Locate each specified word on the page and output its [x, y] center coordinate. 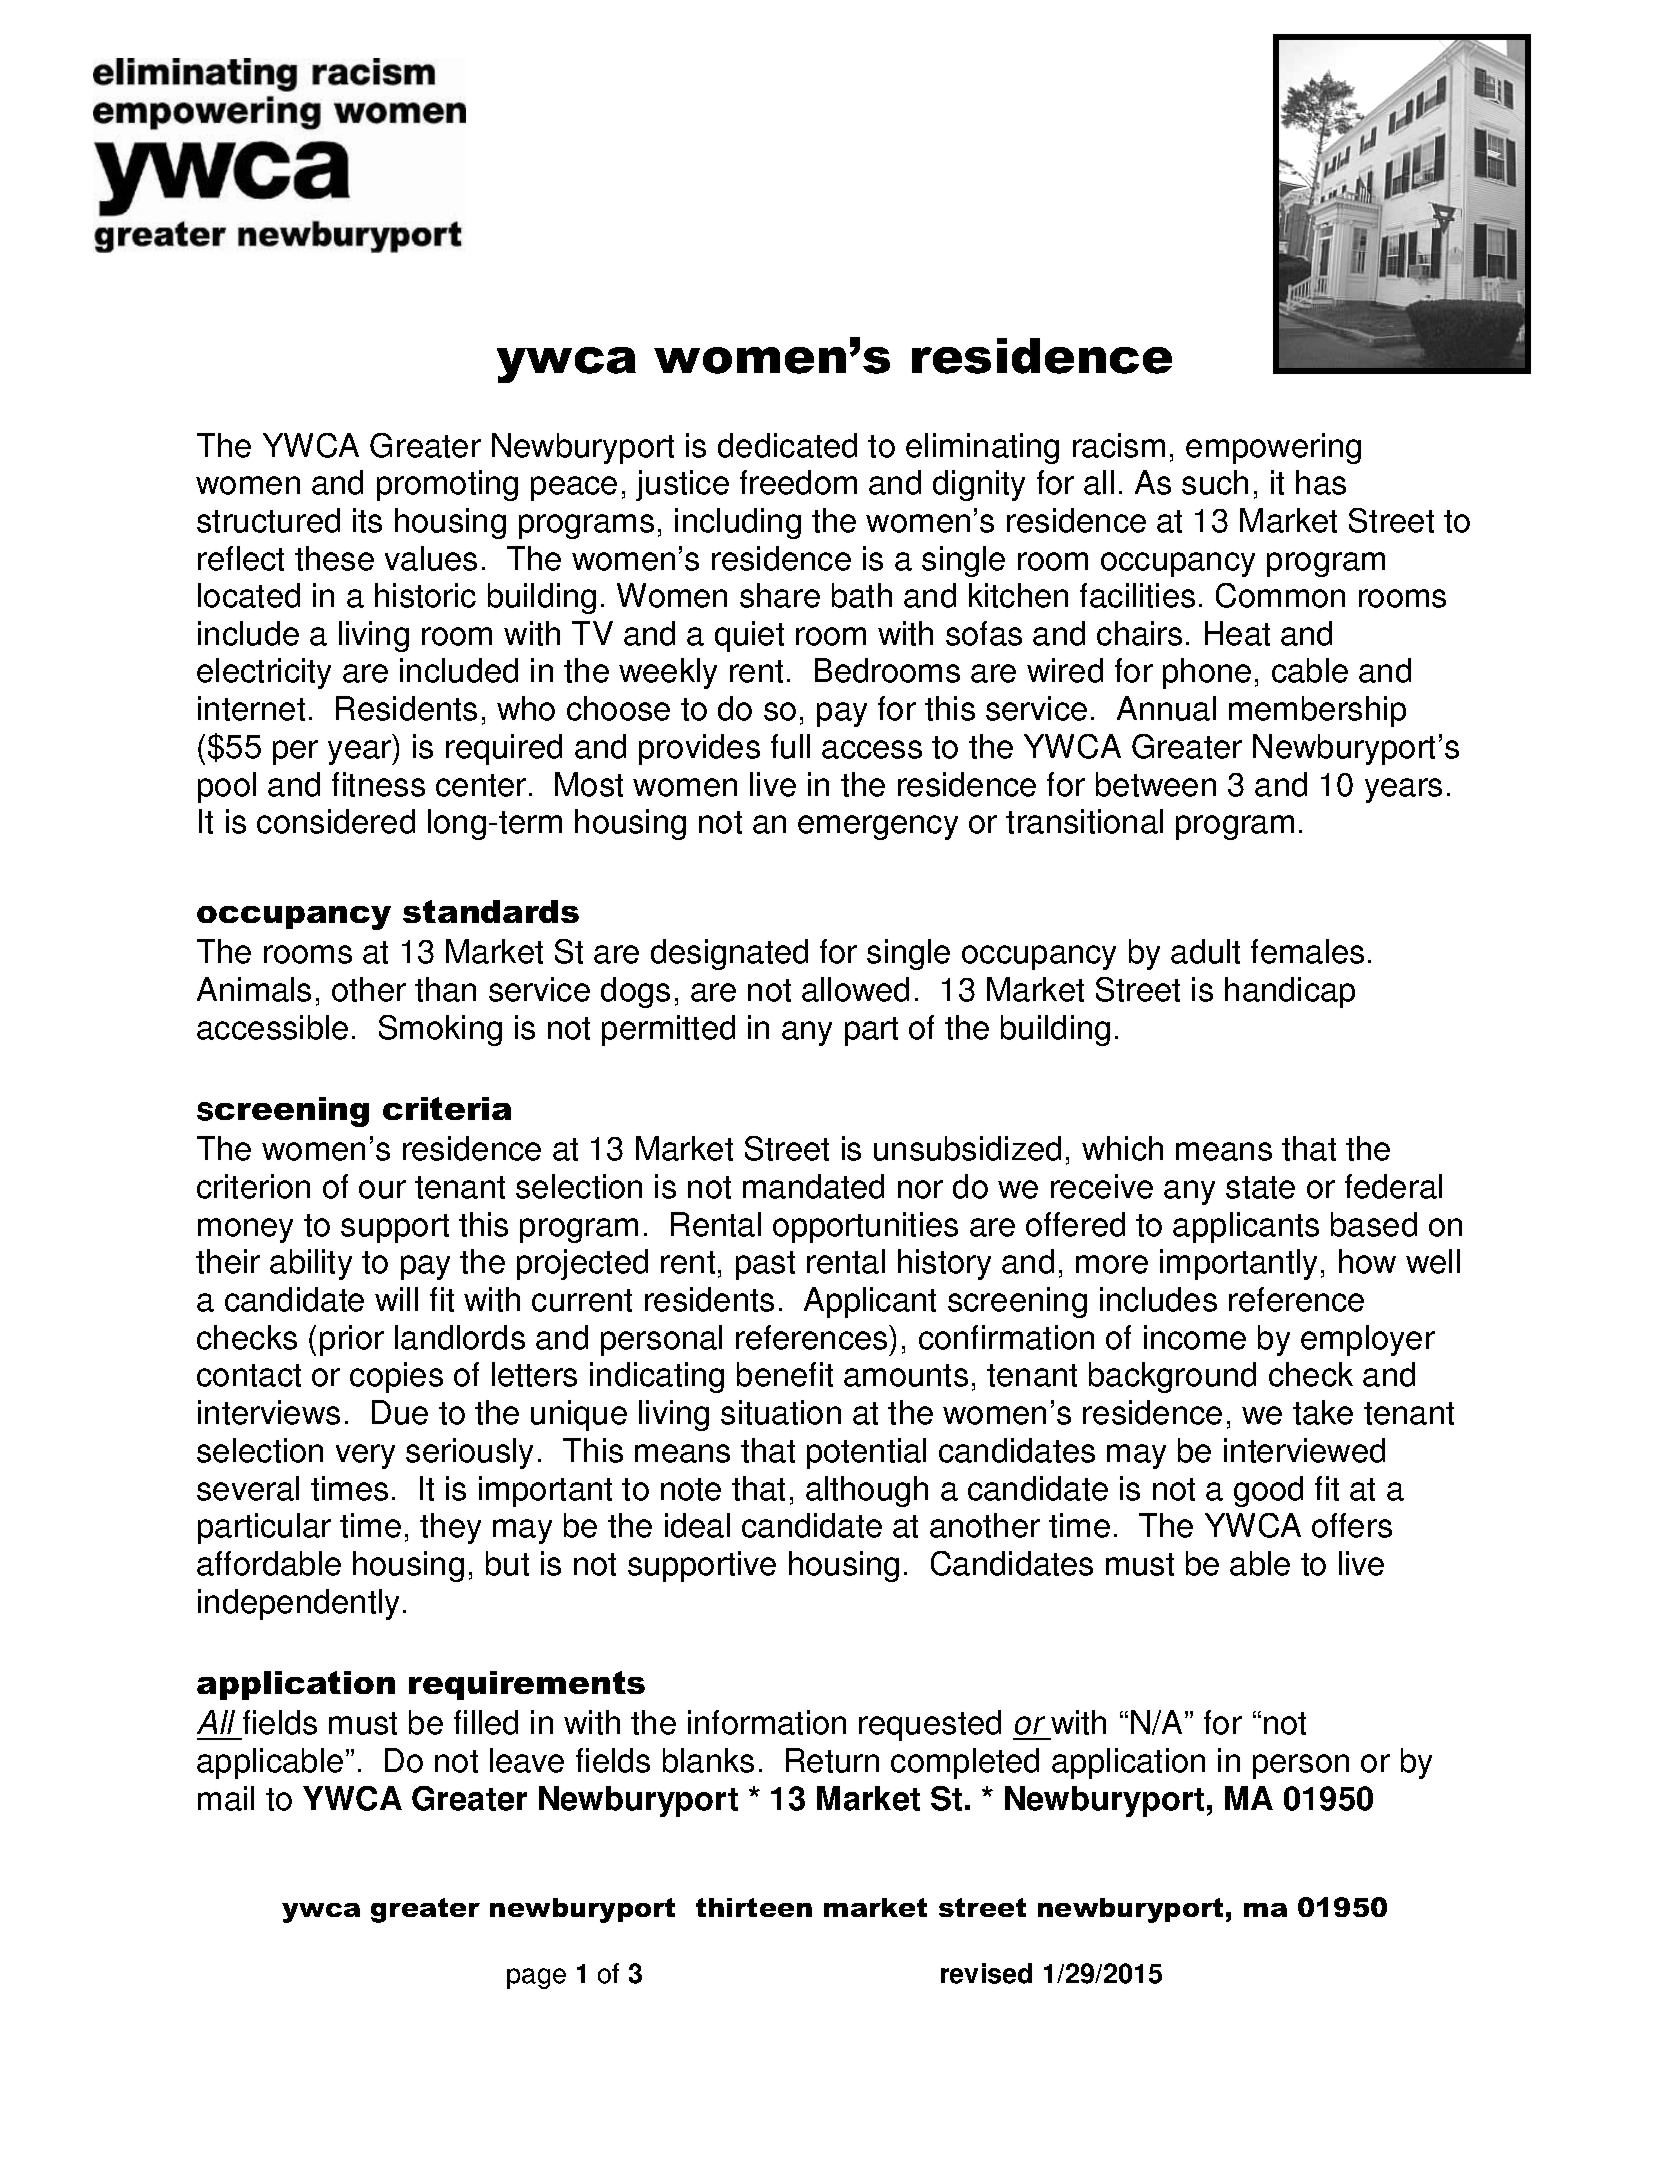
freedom [798, 482]
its [367, 520]
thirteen [754, 1907]
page [536, 1978]
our [382, 1189]
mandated [813, 1186]
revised [986, 1973]
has [1321, 482]
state [1260, 1187]
